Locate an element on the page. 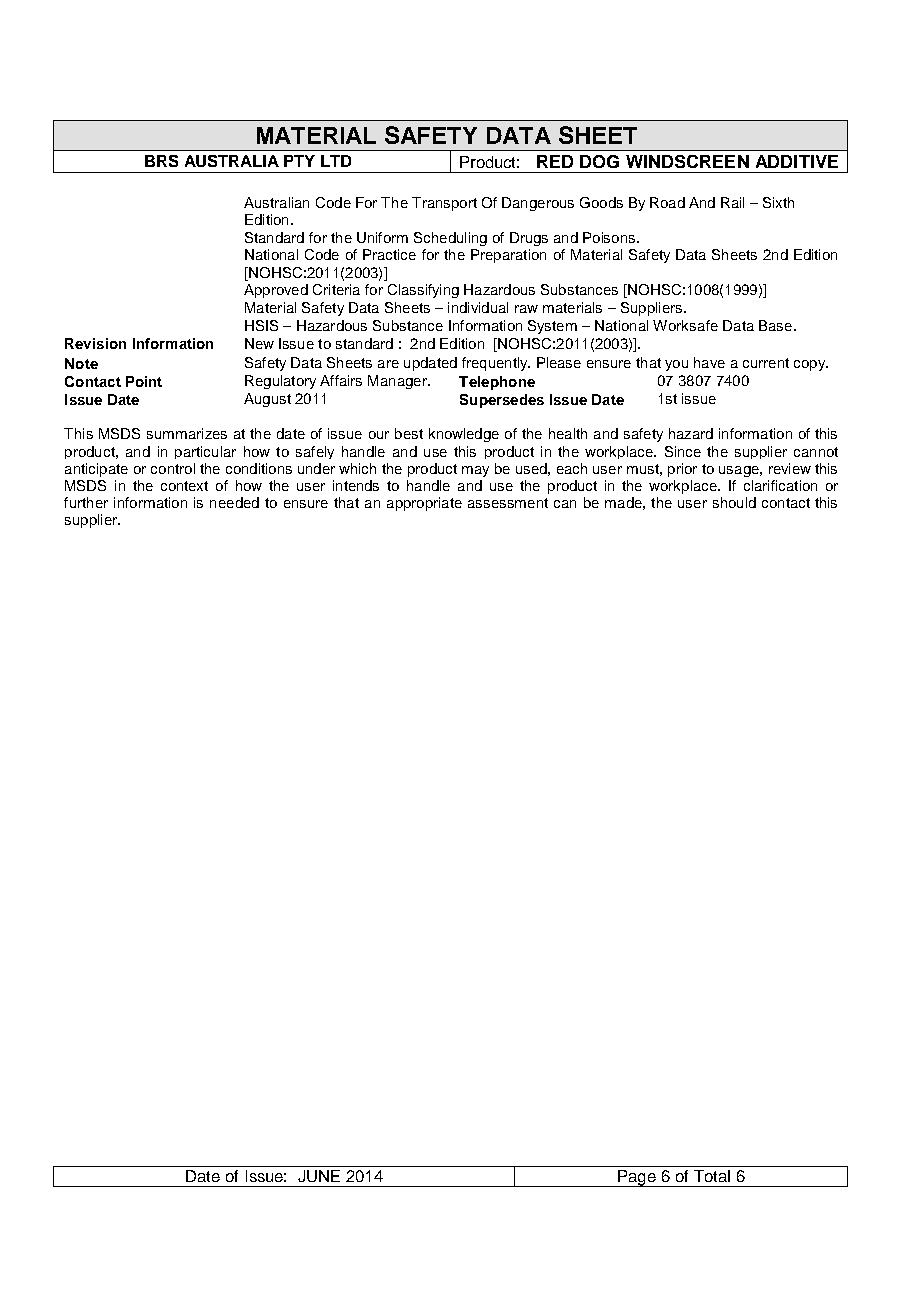  prior is located at coordinates (682, 470).
